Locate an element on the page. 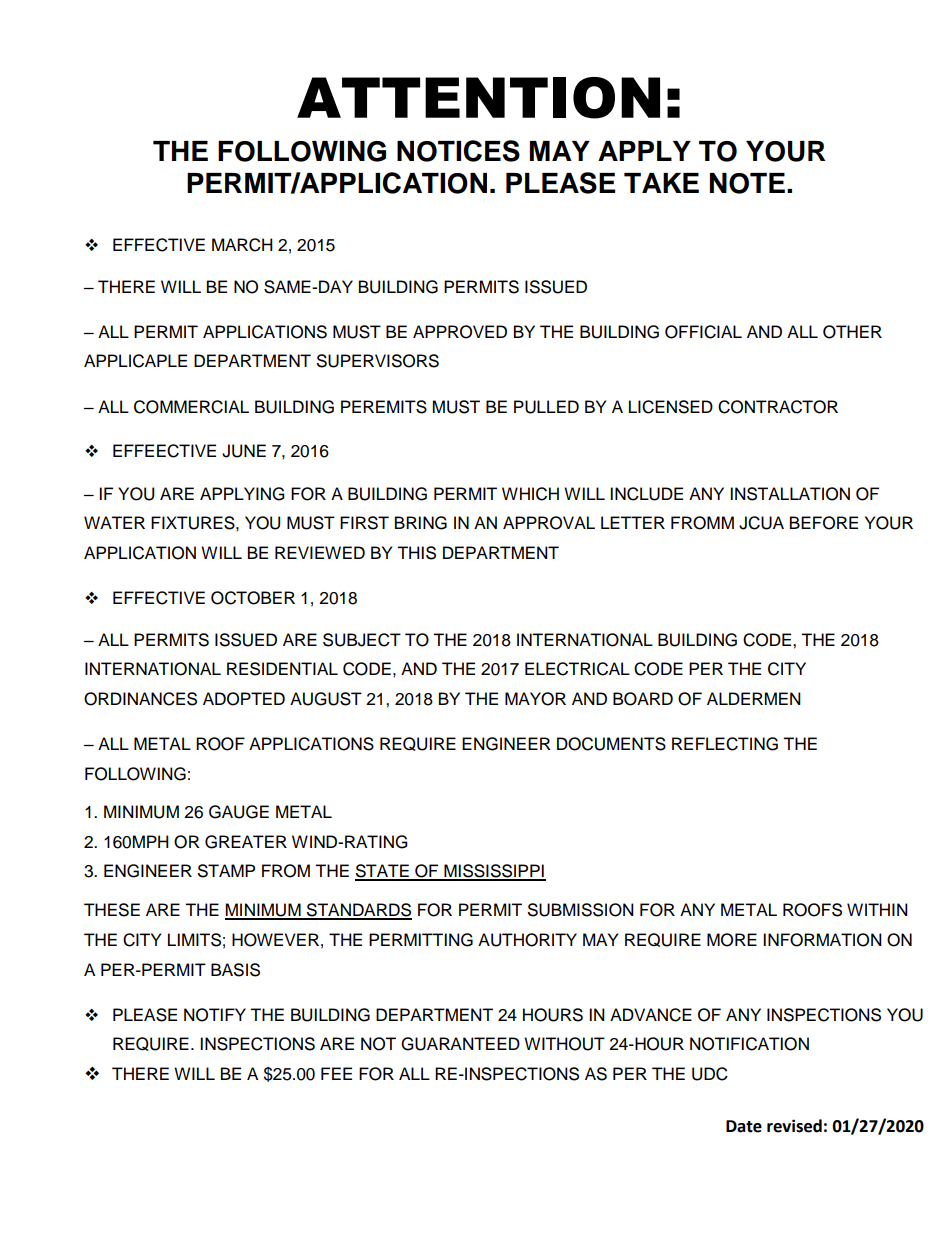  GAUGE is located at coordinates (239, 812).
